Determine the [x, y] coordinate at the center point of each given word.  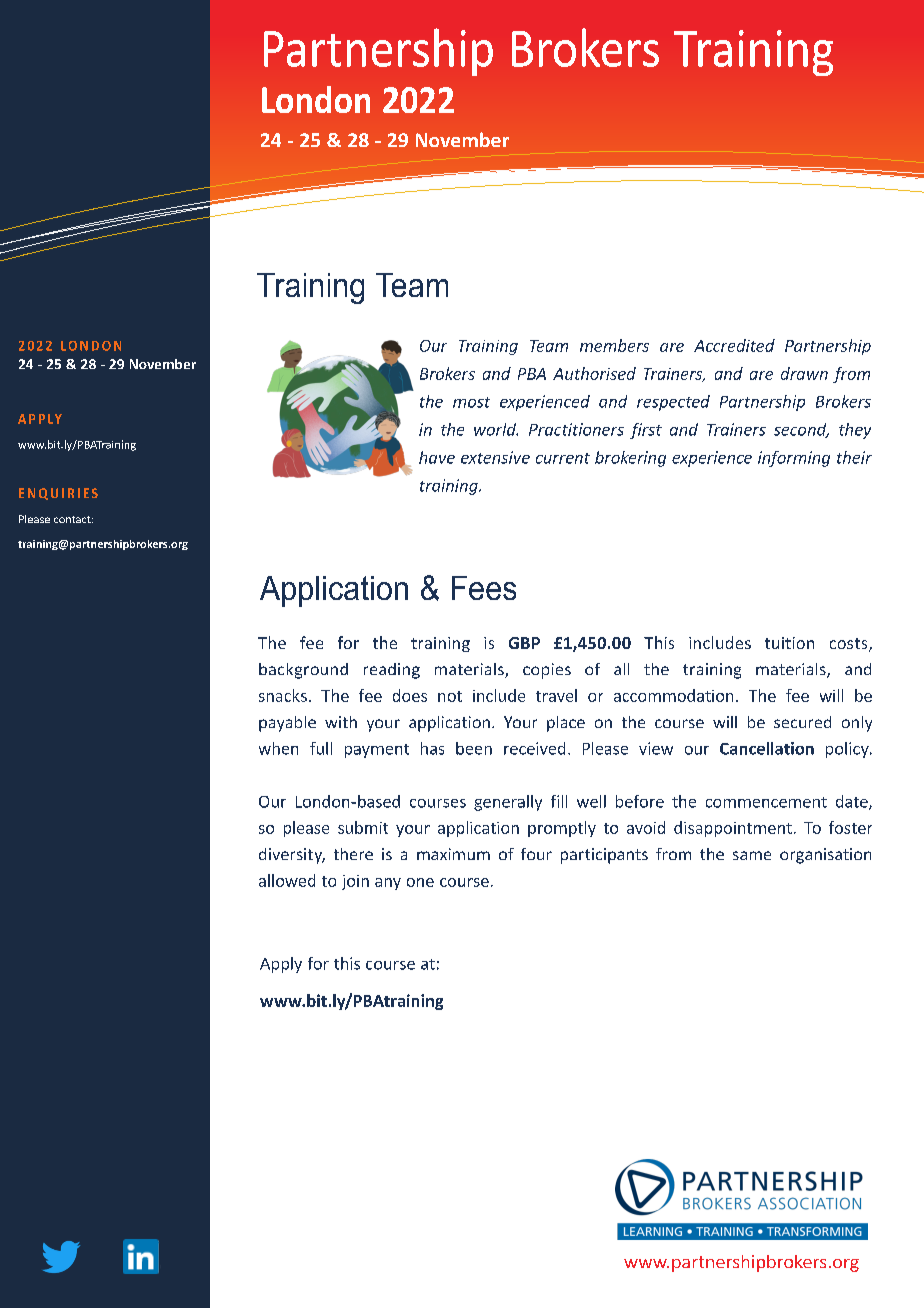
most [471, 402]
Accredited [734, 345]
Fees [484, 588]
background [303, 671]
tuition [789, 643]
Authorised [594, 373]
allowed [287, 880]
